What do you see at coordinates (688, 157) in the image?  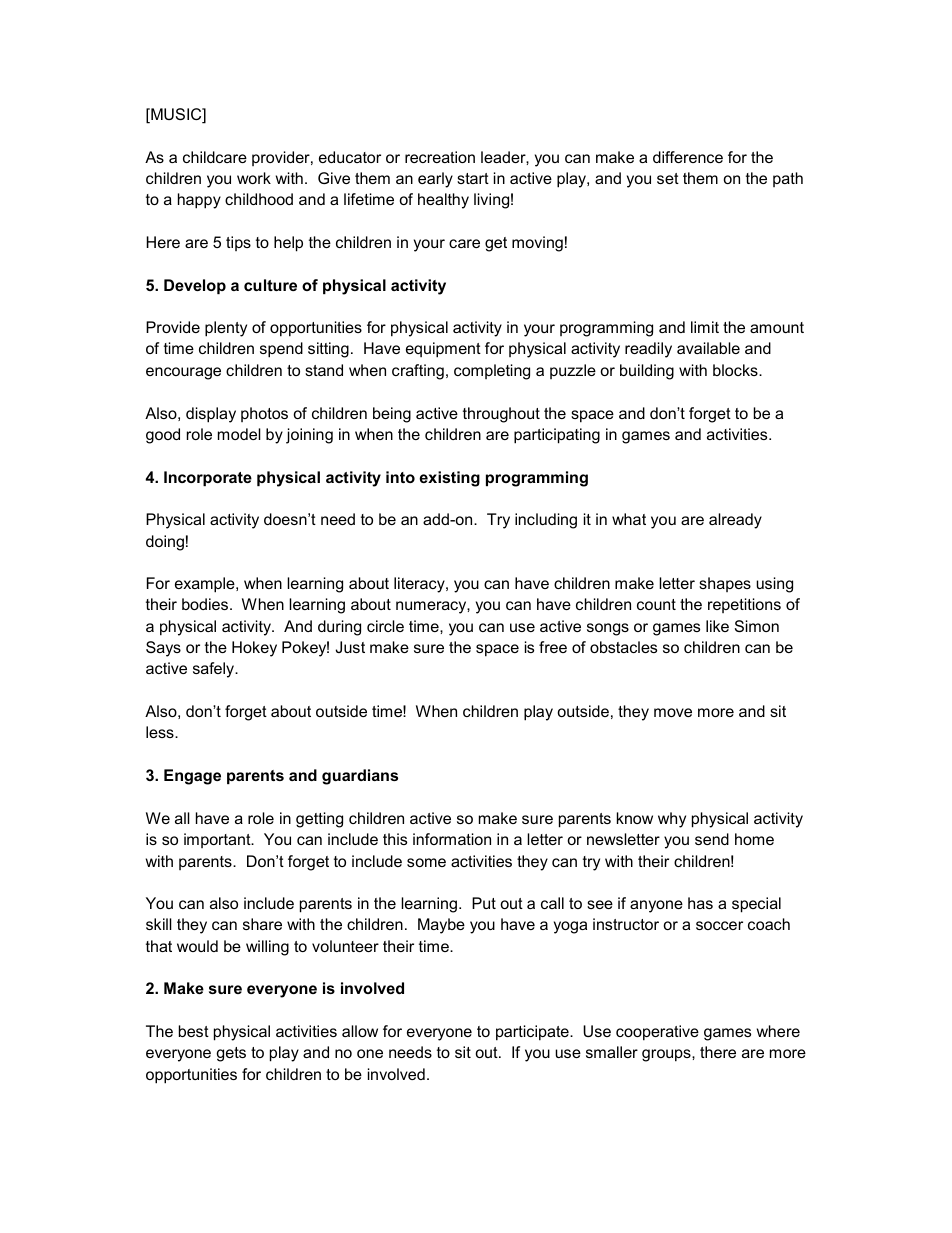 I see `difference` at bounding box center [688, 157].
